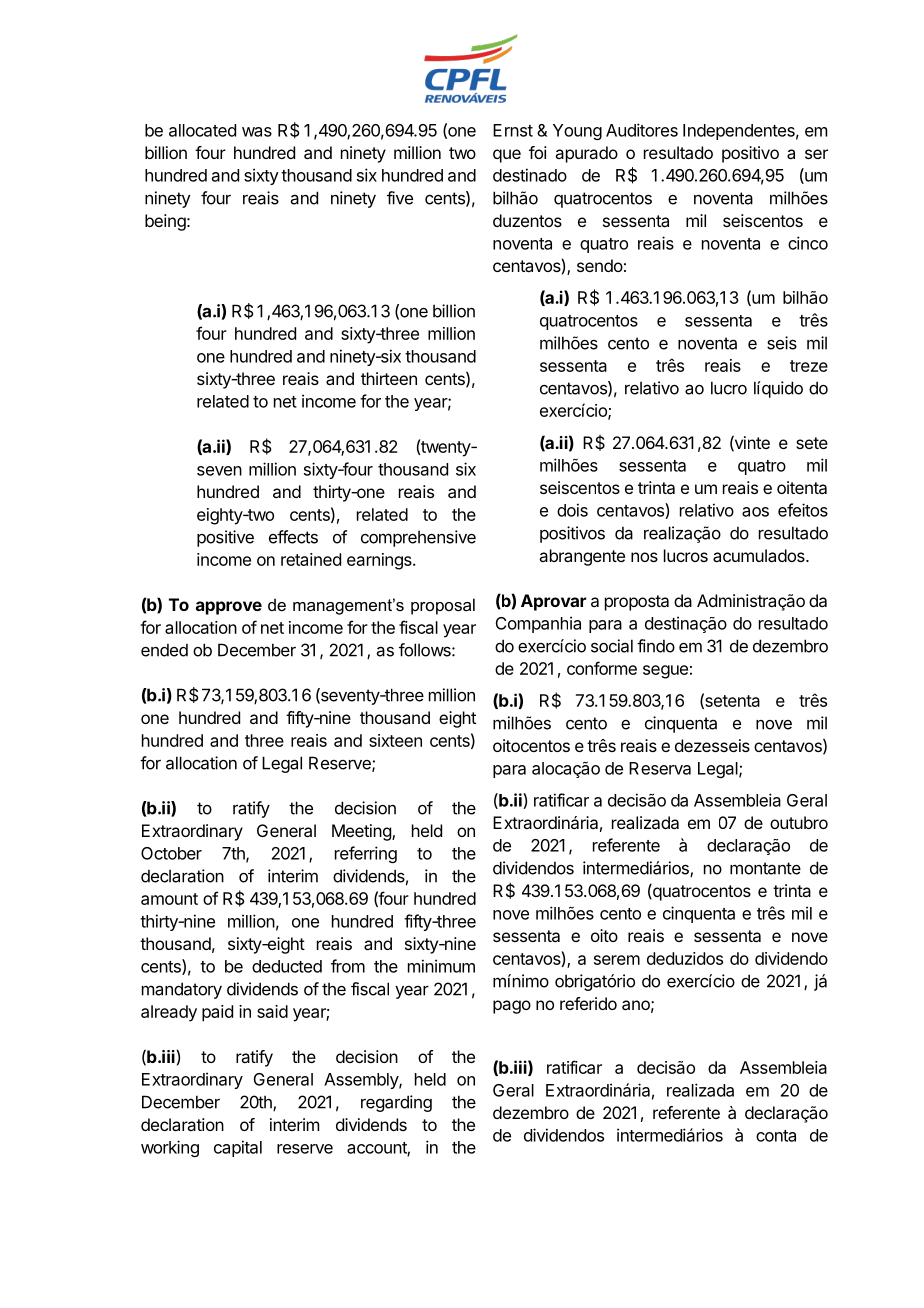 This screenshot has width=924, height=1308. I want to click on Ernst, so click(513, 130).
